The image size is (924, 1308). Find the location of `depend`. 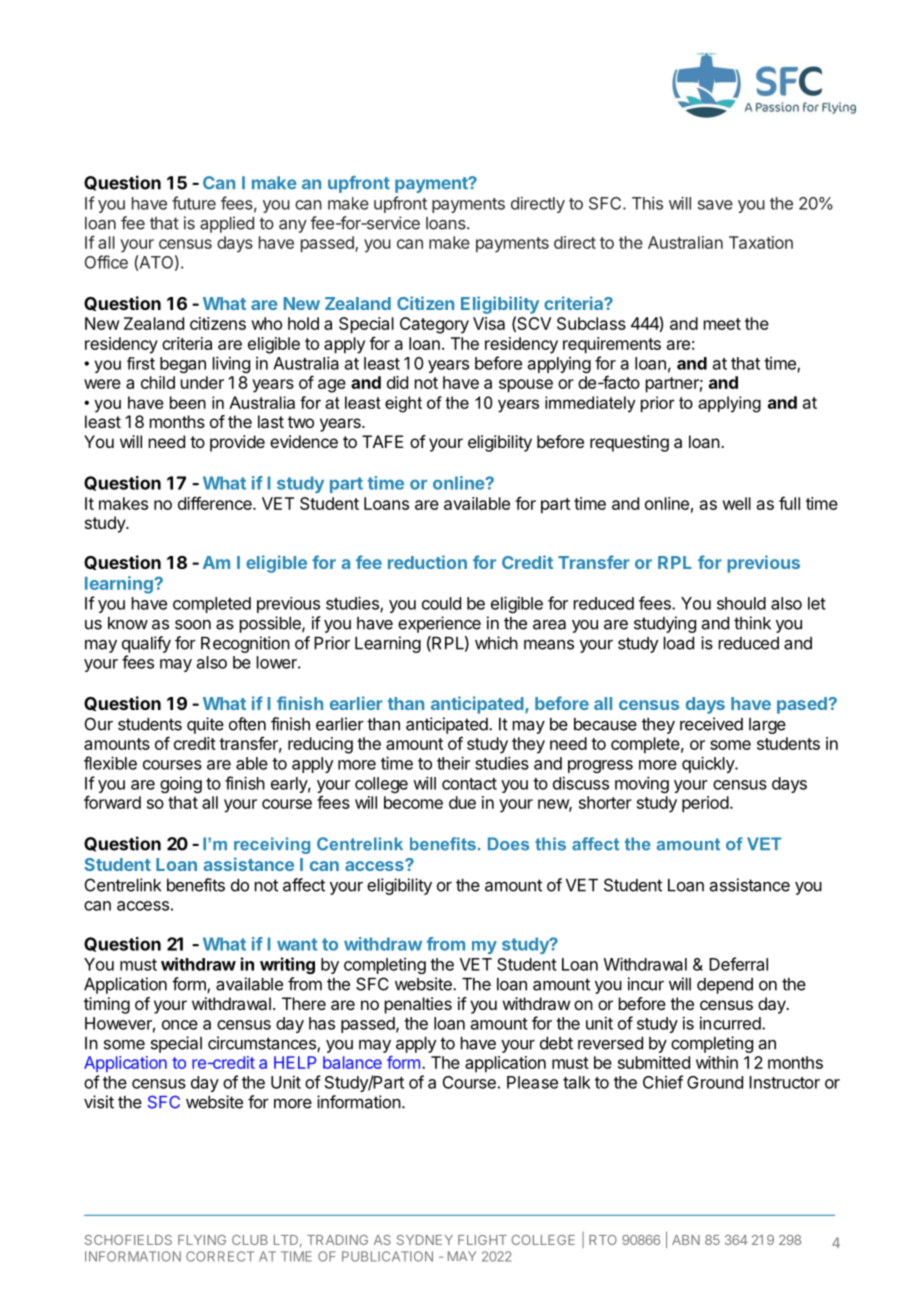

depend is located at coordinates (725, 986).
